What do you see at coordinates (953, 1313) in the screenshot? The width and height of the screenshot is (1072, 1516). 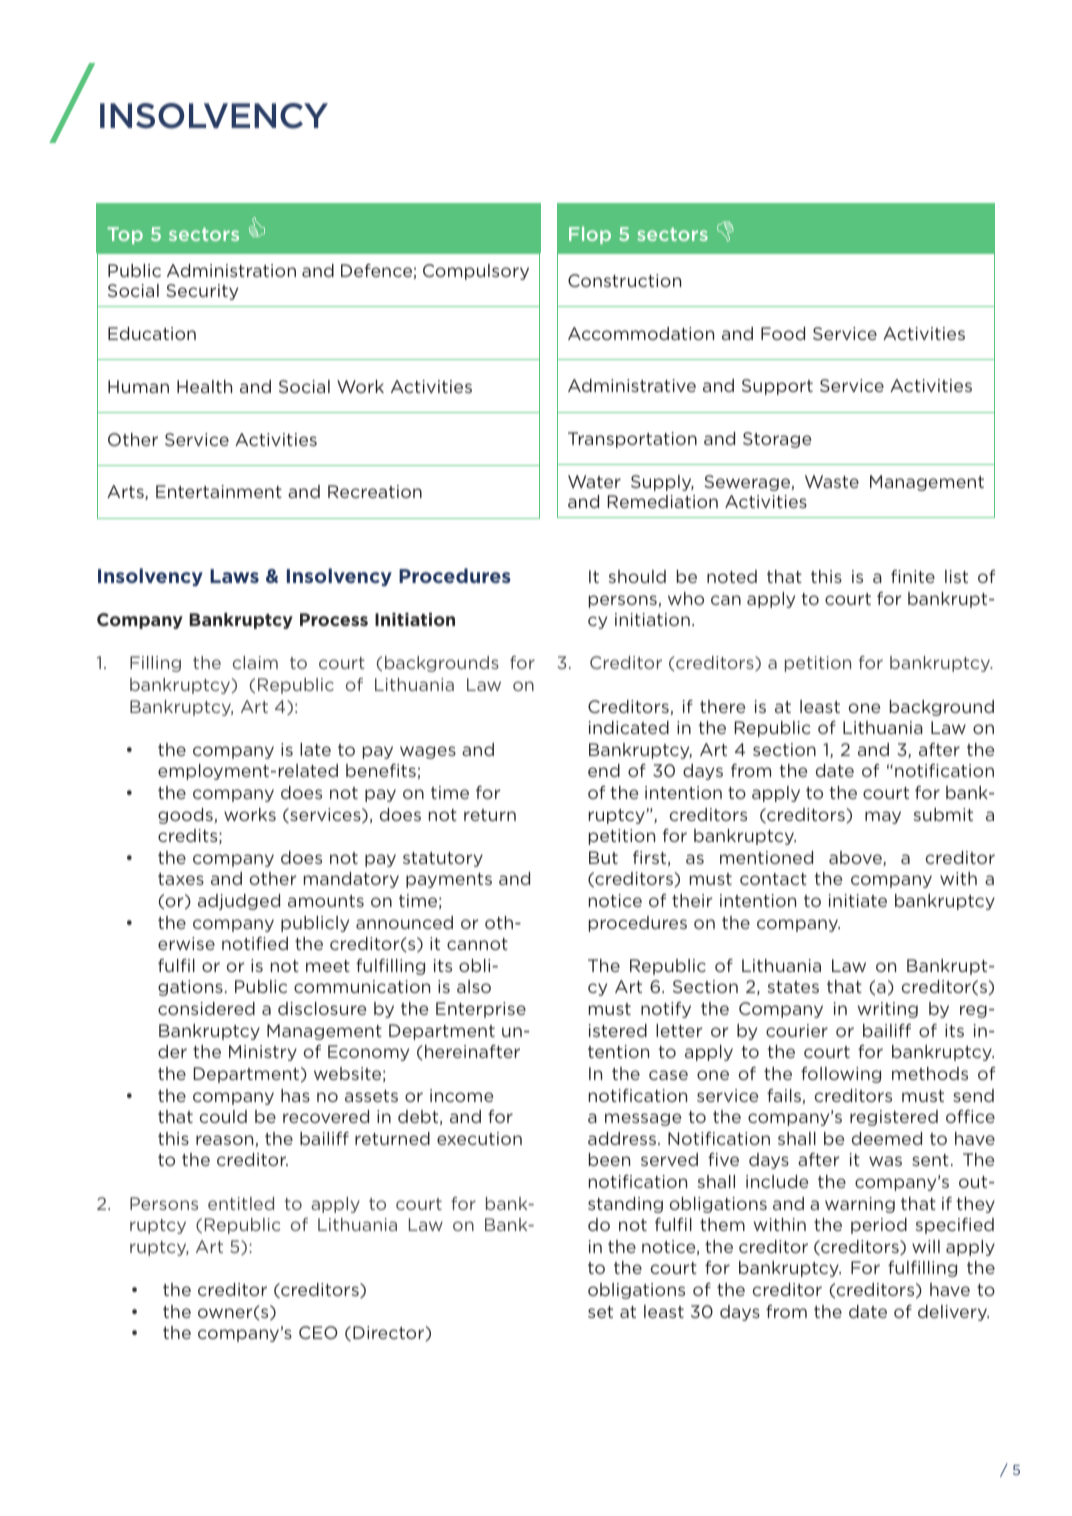 I see `delivery` at bounding box center [953, 1313].
